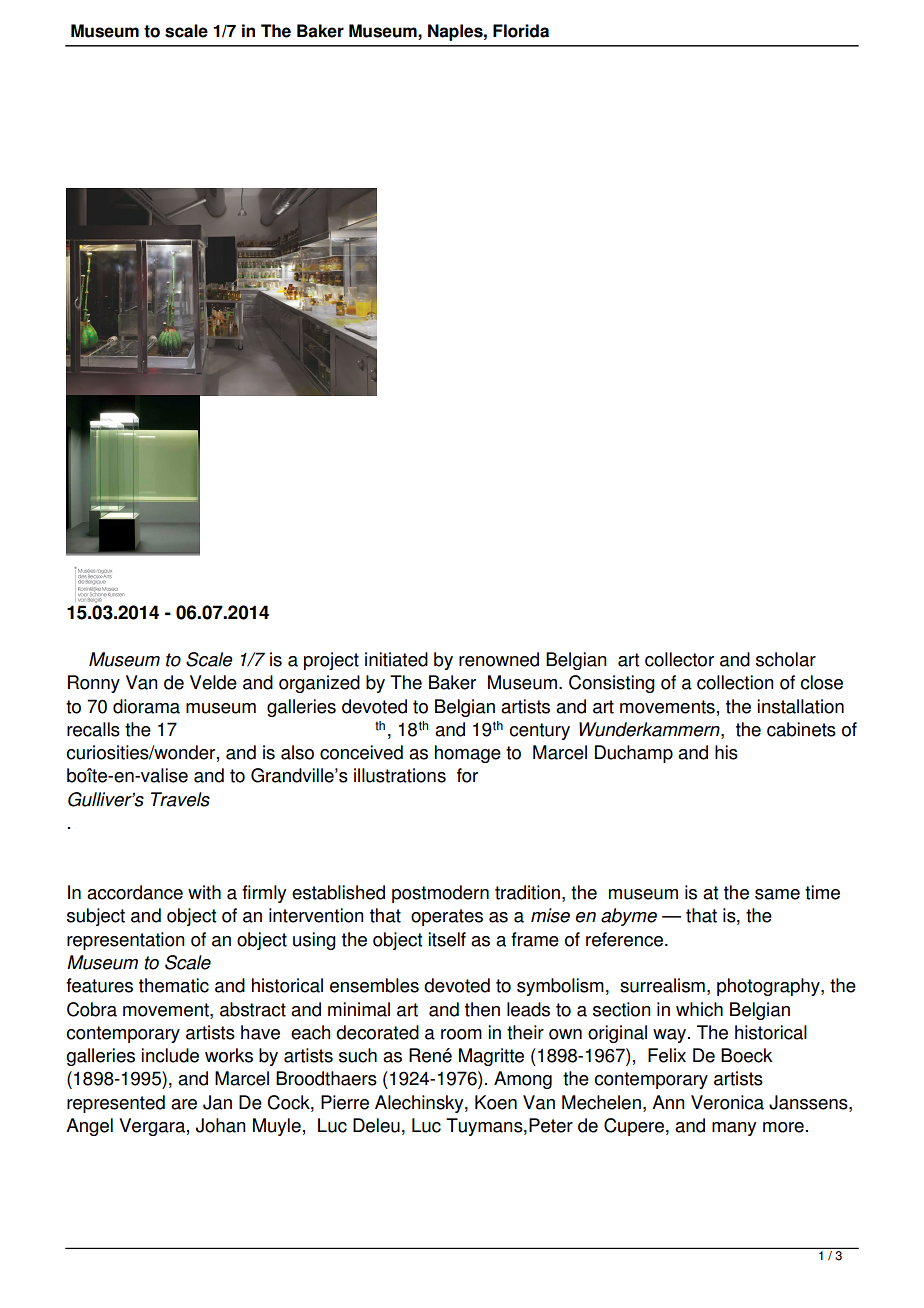 This document has height=1308, width=924. I want to click on Florida, so click(521, 31).
